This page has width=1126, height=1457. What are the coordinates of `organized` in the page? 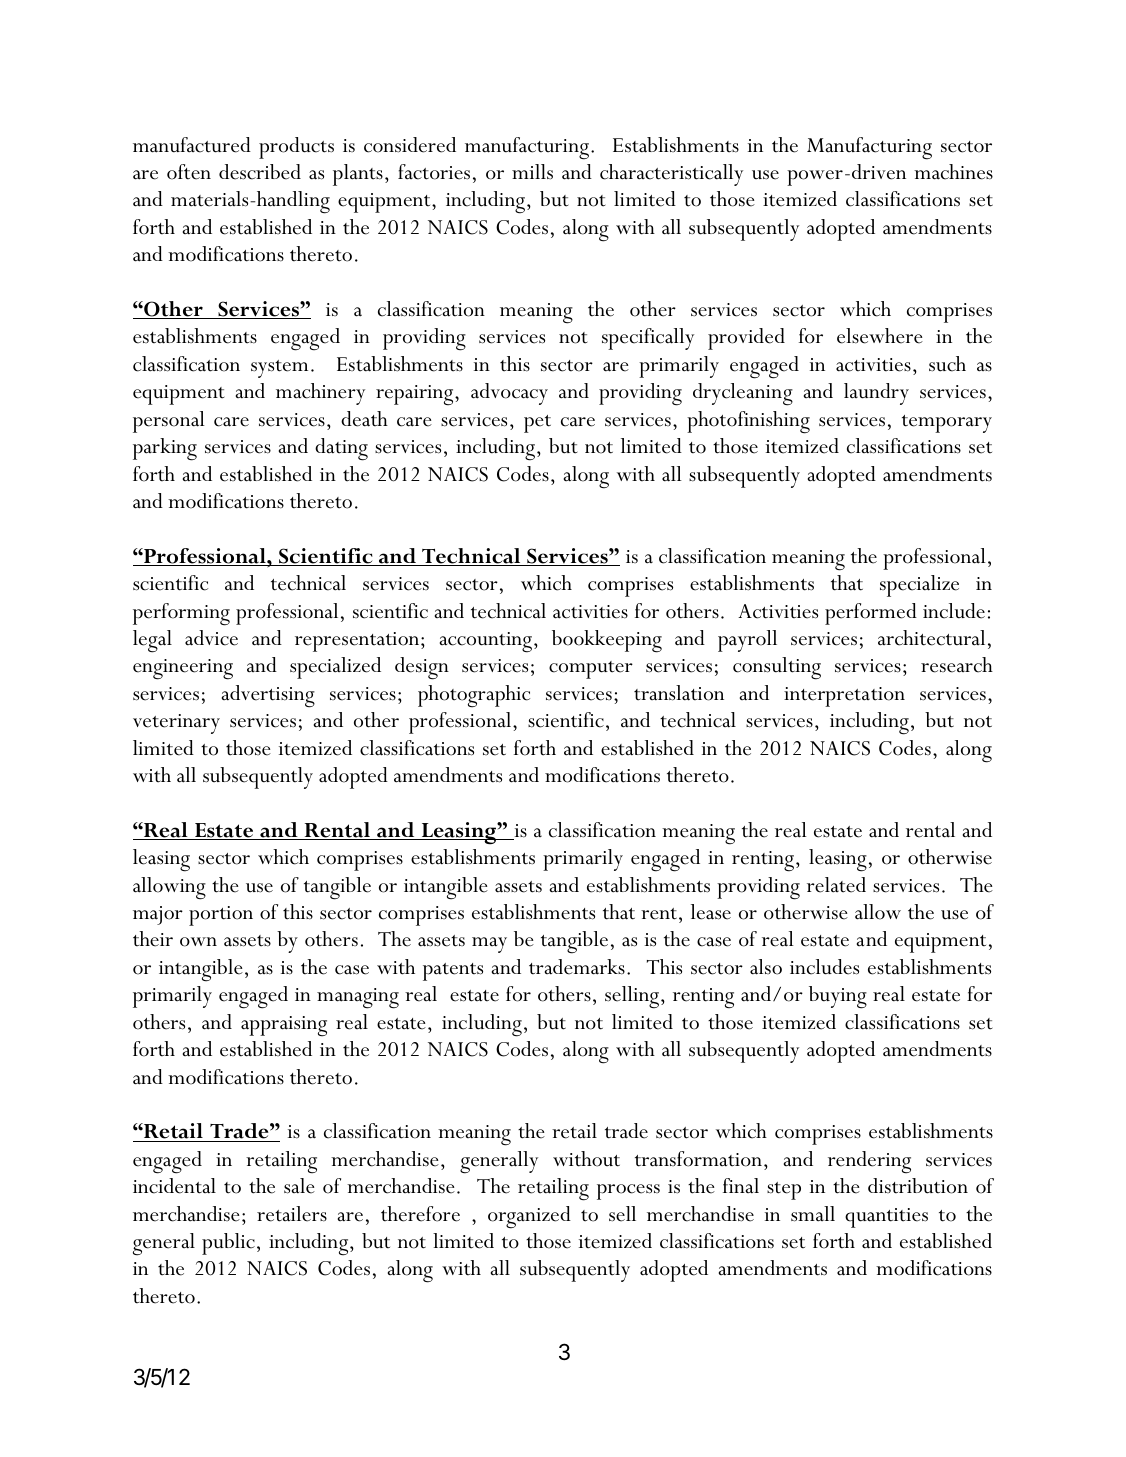 It's located at (529, 1217).
